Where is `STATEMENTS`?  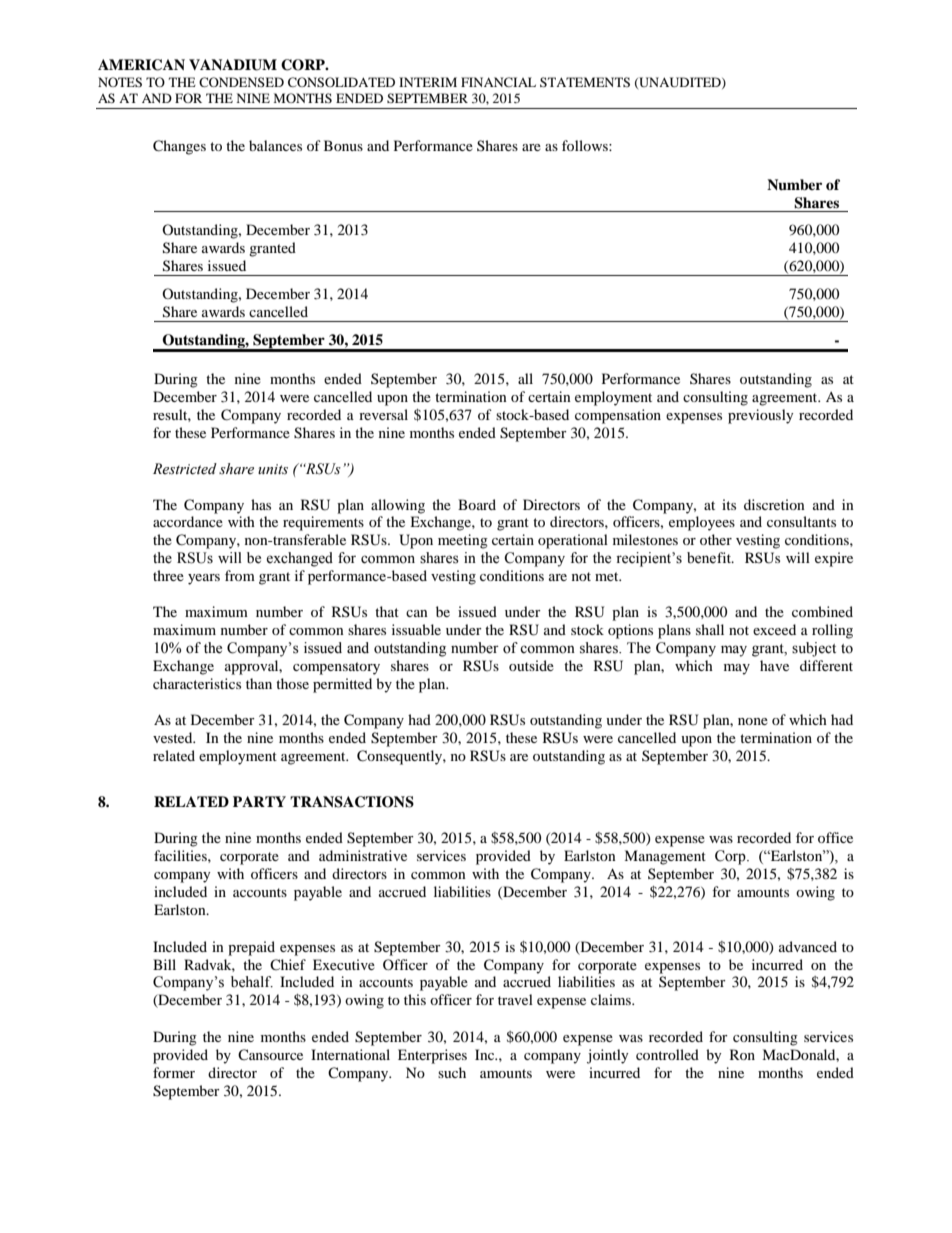
STATEMENTS is located at coordinates (585, 82).
